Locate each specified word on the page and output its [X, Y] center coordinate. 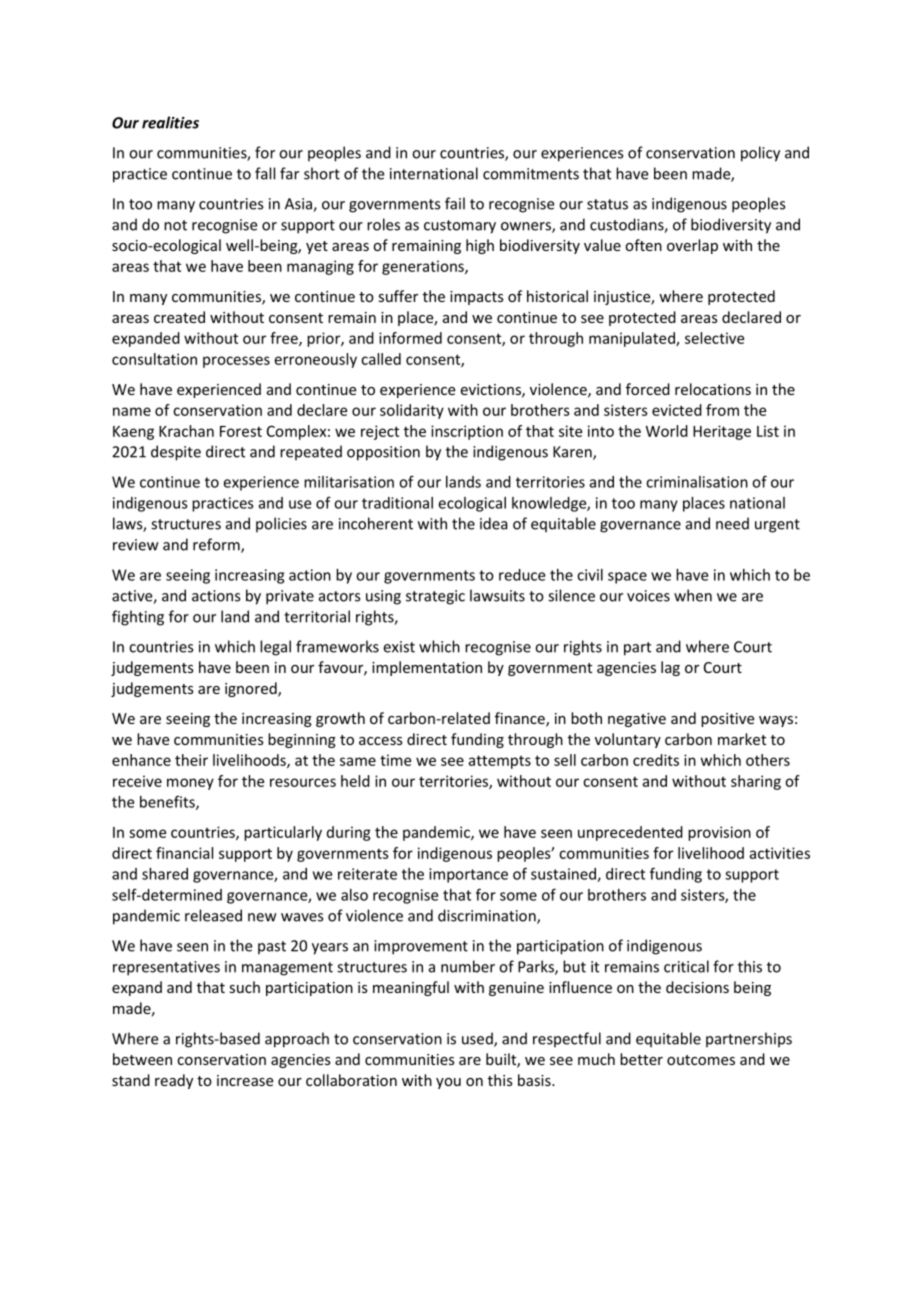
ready [174, 1081]
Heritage [722, 432]
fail [455, 203]
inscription [467, 432]
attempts [499, 762]
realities [170, 122]
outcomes [701, 1060]
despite [176, 453]
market [742, 739]
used [478, 1039]
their [191, 760]
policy [760, 154]
